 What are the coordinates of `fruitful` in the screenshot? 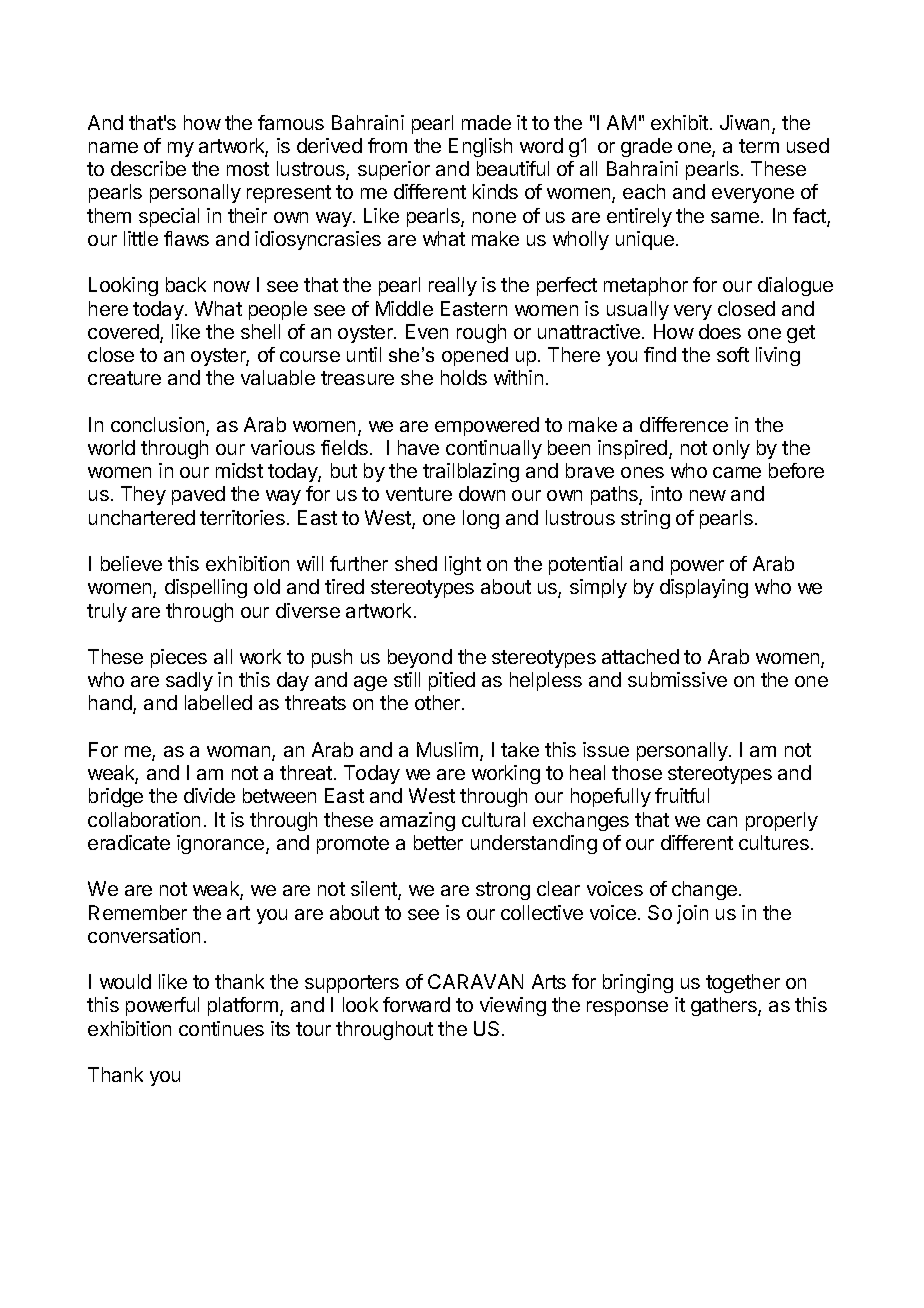 It's located at (682, 795).
